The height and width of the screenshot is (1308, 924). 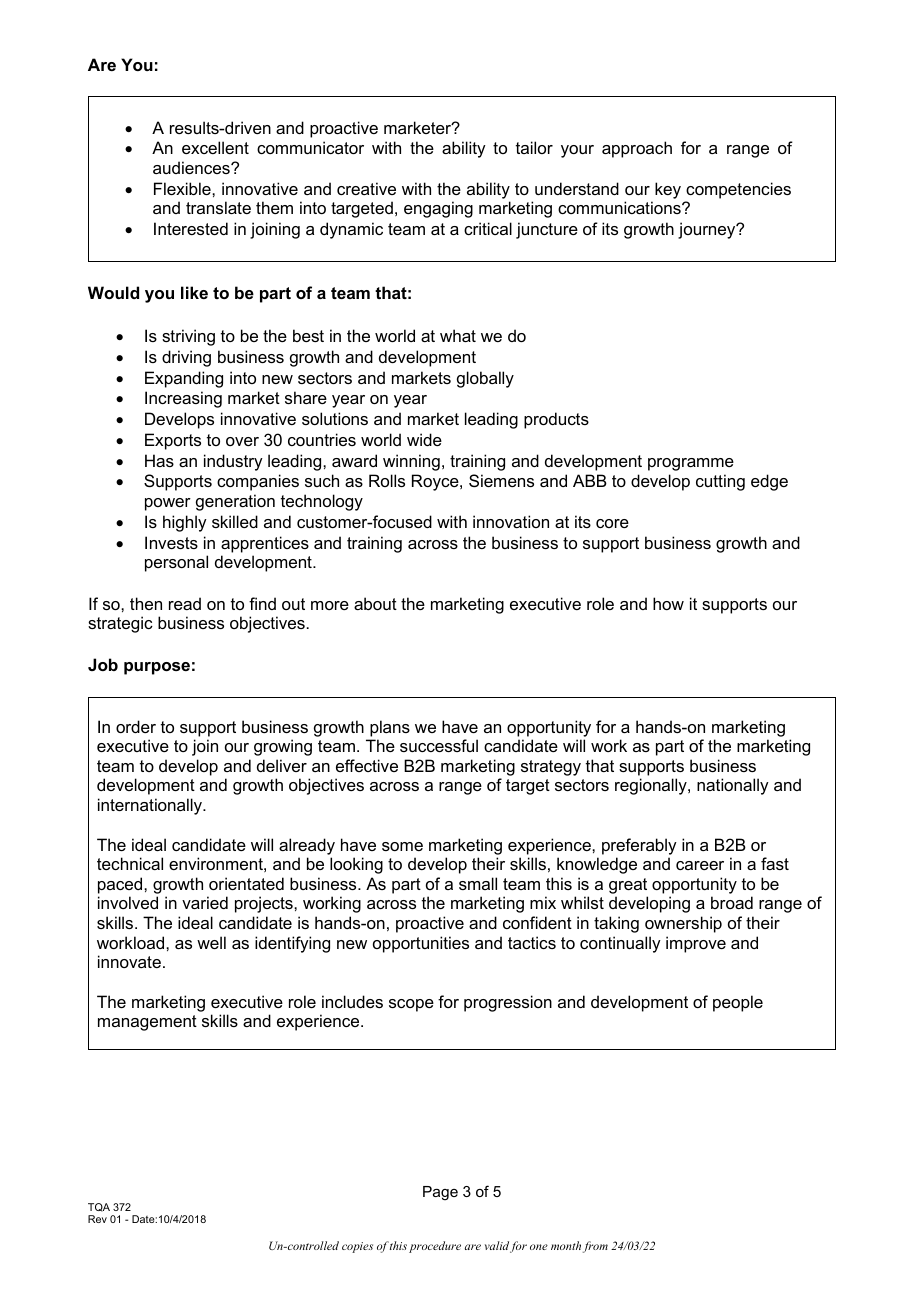 What do you see at coordinates (440, 1193) in the screenshot?
I see `Page` at bounding box center [440, 1193].
